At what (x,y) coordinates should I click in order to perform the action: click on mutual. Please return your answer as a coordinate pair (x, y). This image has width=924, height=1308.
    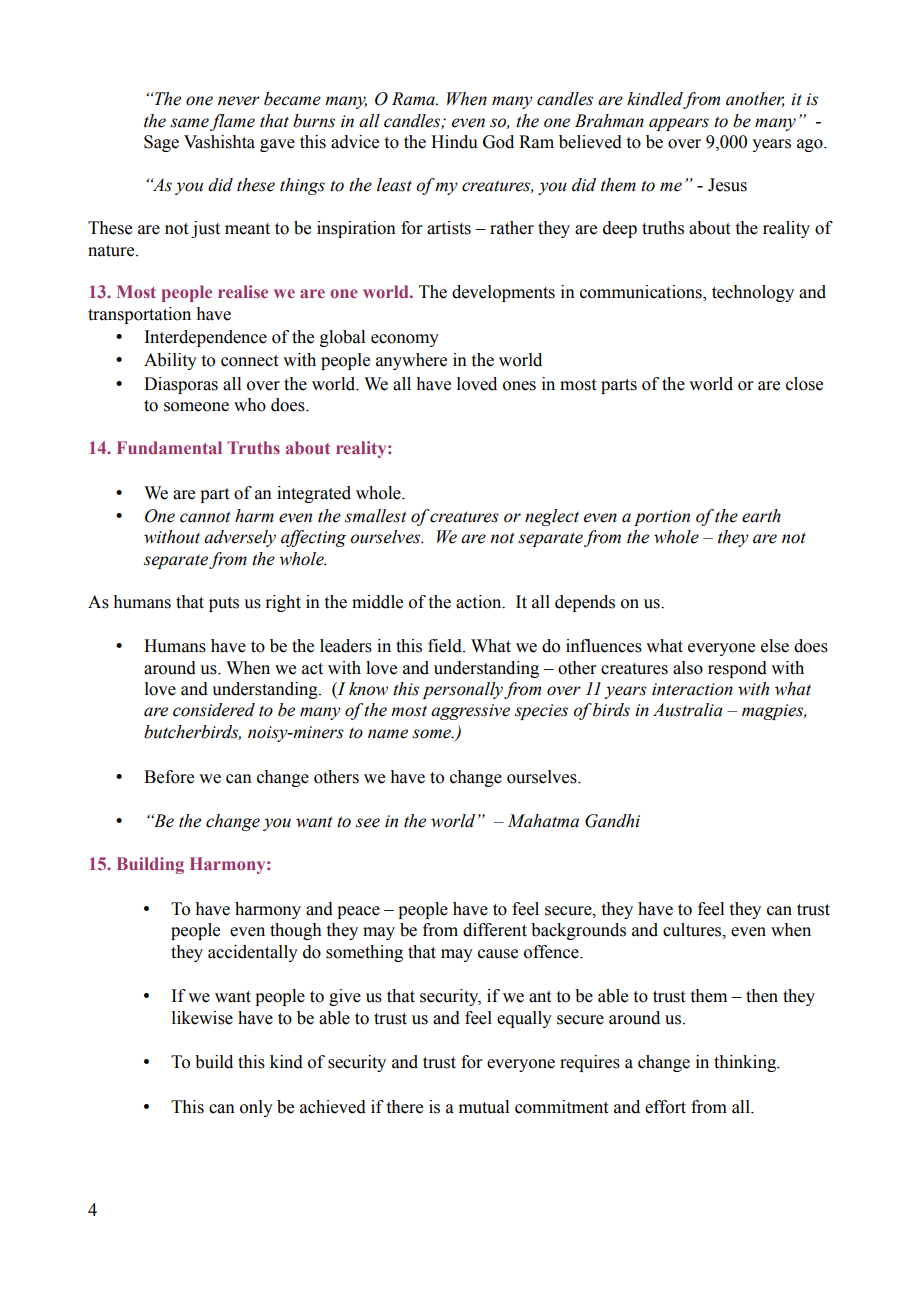
    Looking at the image, I should click on (484, 1107).
